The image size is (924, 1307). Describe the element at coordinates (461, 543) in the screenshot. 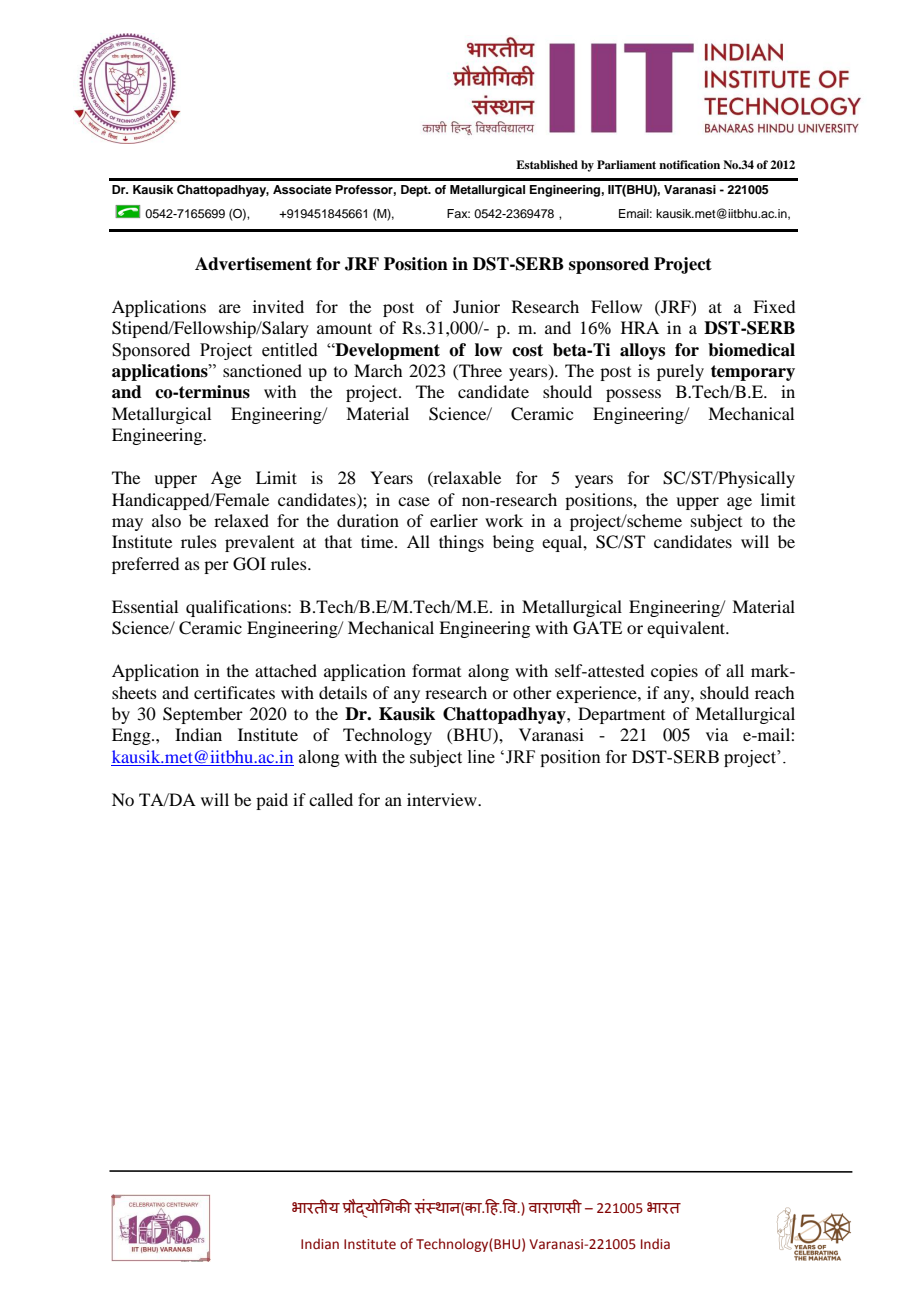

I see `things` at that location.
